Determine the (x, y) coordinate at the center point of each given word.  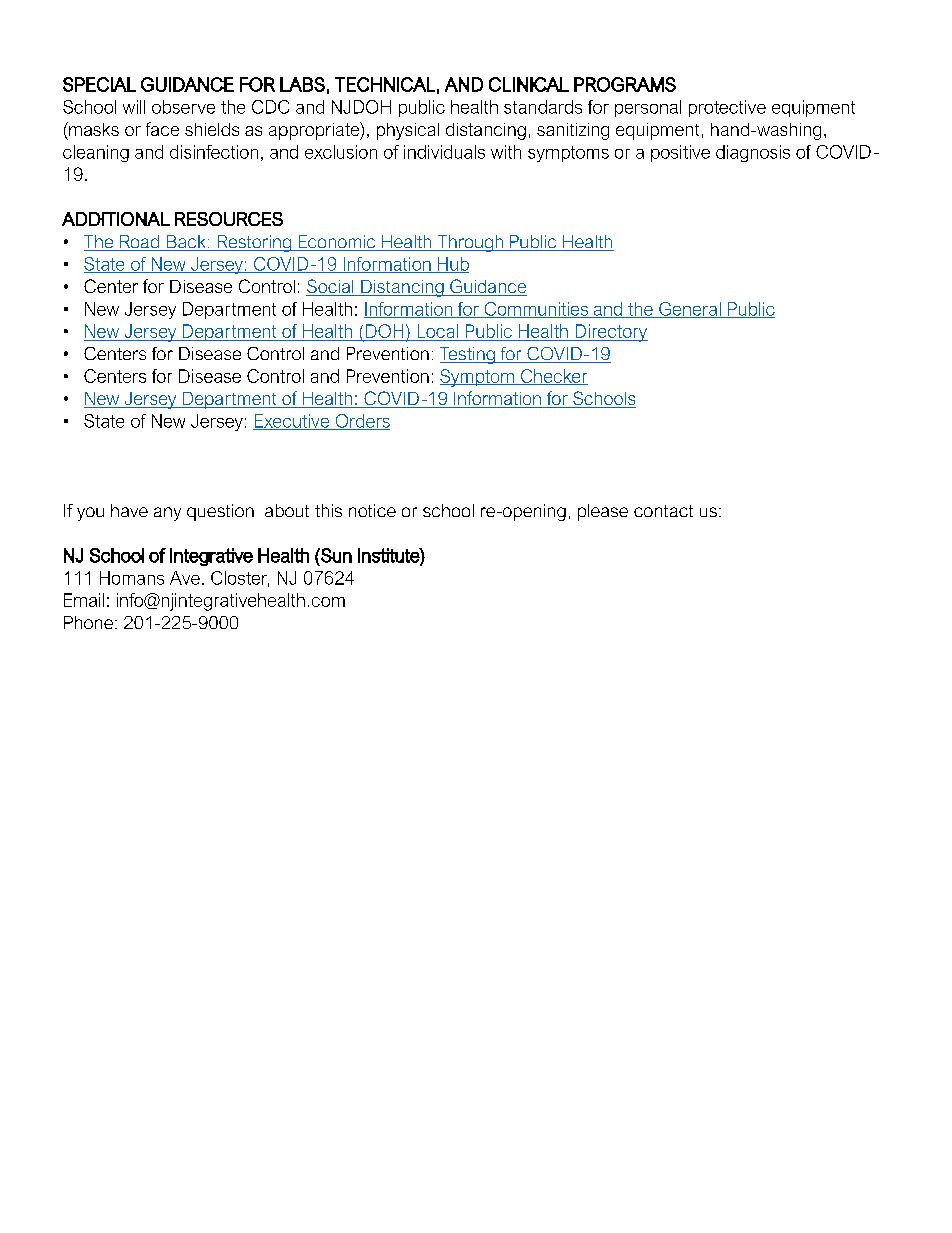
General (690, 310)
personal (648, 108)
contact (663, 511)
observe (183, 107)
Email (84, 600)
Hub (452, 265)
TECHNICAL (385, 84)
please (603, 512)
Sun (335, 555)
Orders (361, 422)
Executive (292, 422)
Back (186, 243)
